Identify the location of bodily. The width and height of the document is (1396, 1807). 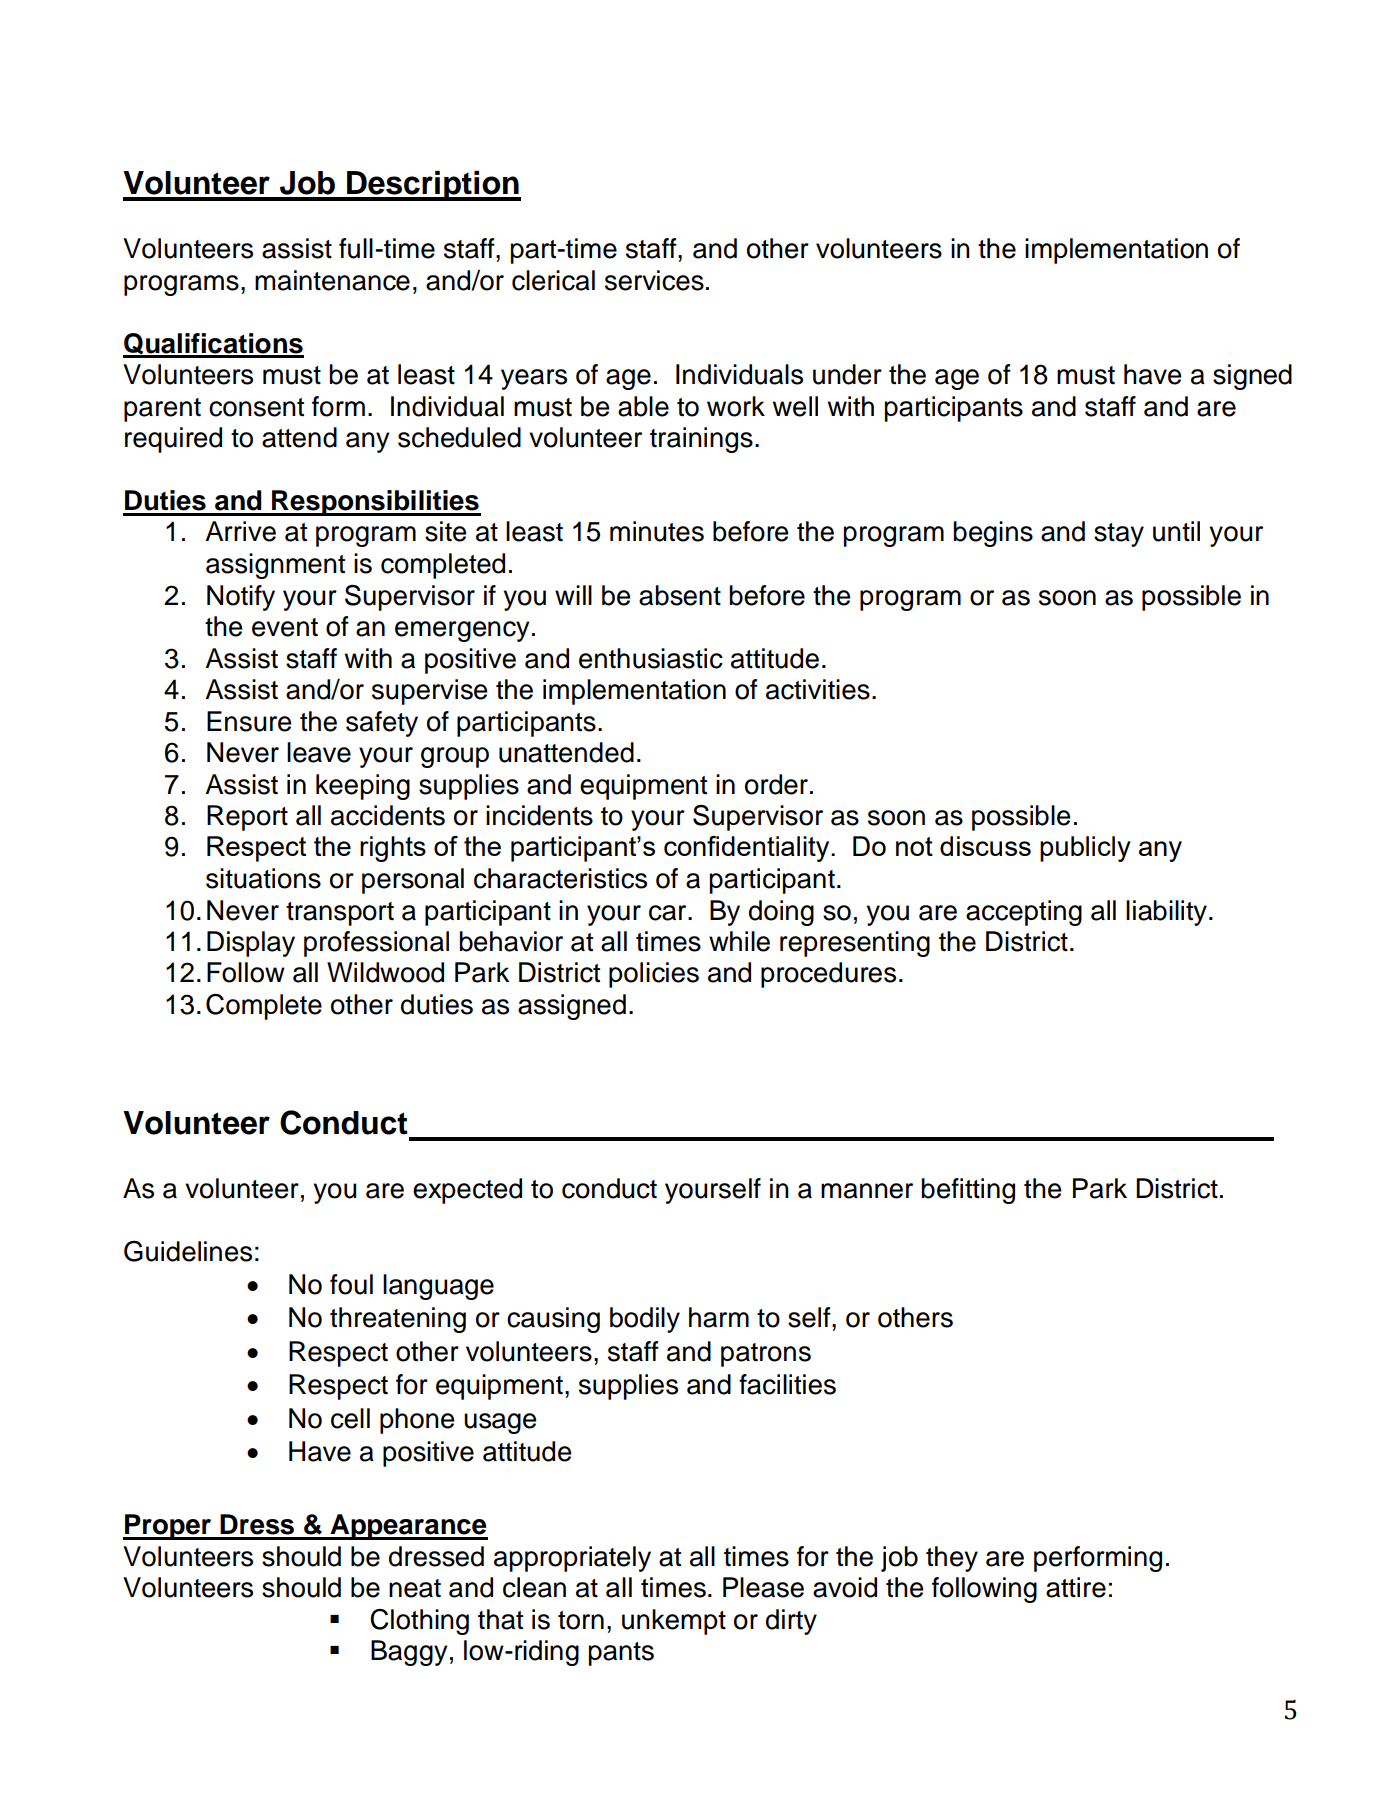
(645, 1320).
